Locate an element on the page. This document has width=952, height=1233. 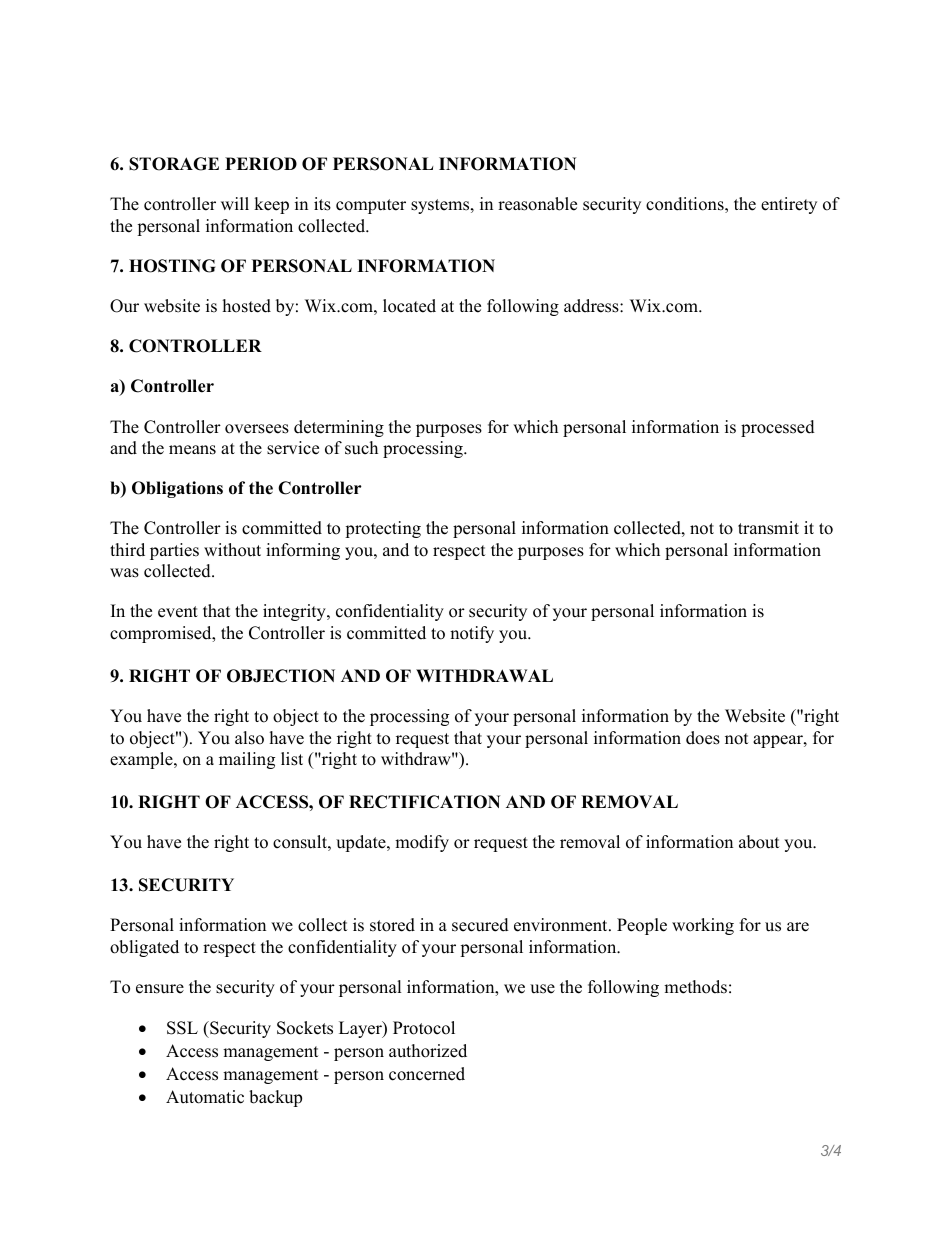
concerned is located at coordinates (427, 1074).
